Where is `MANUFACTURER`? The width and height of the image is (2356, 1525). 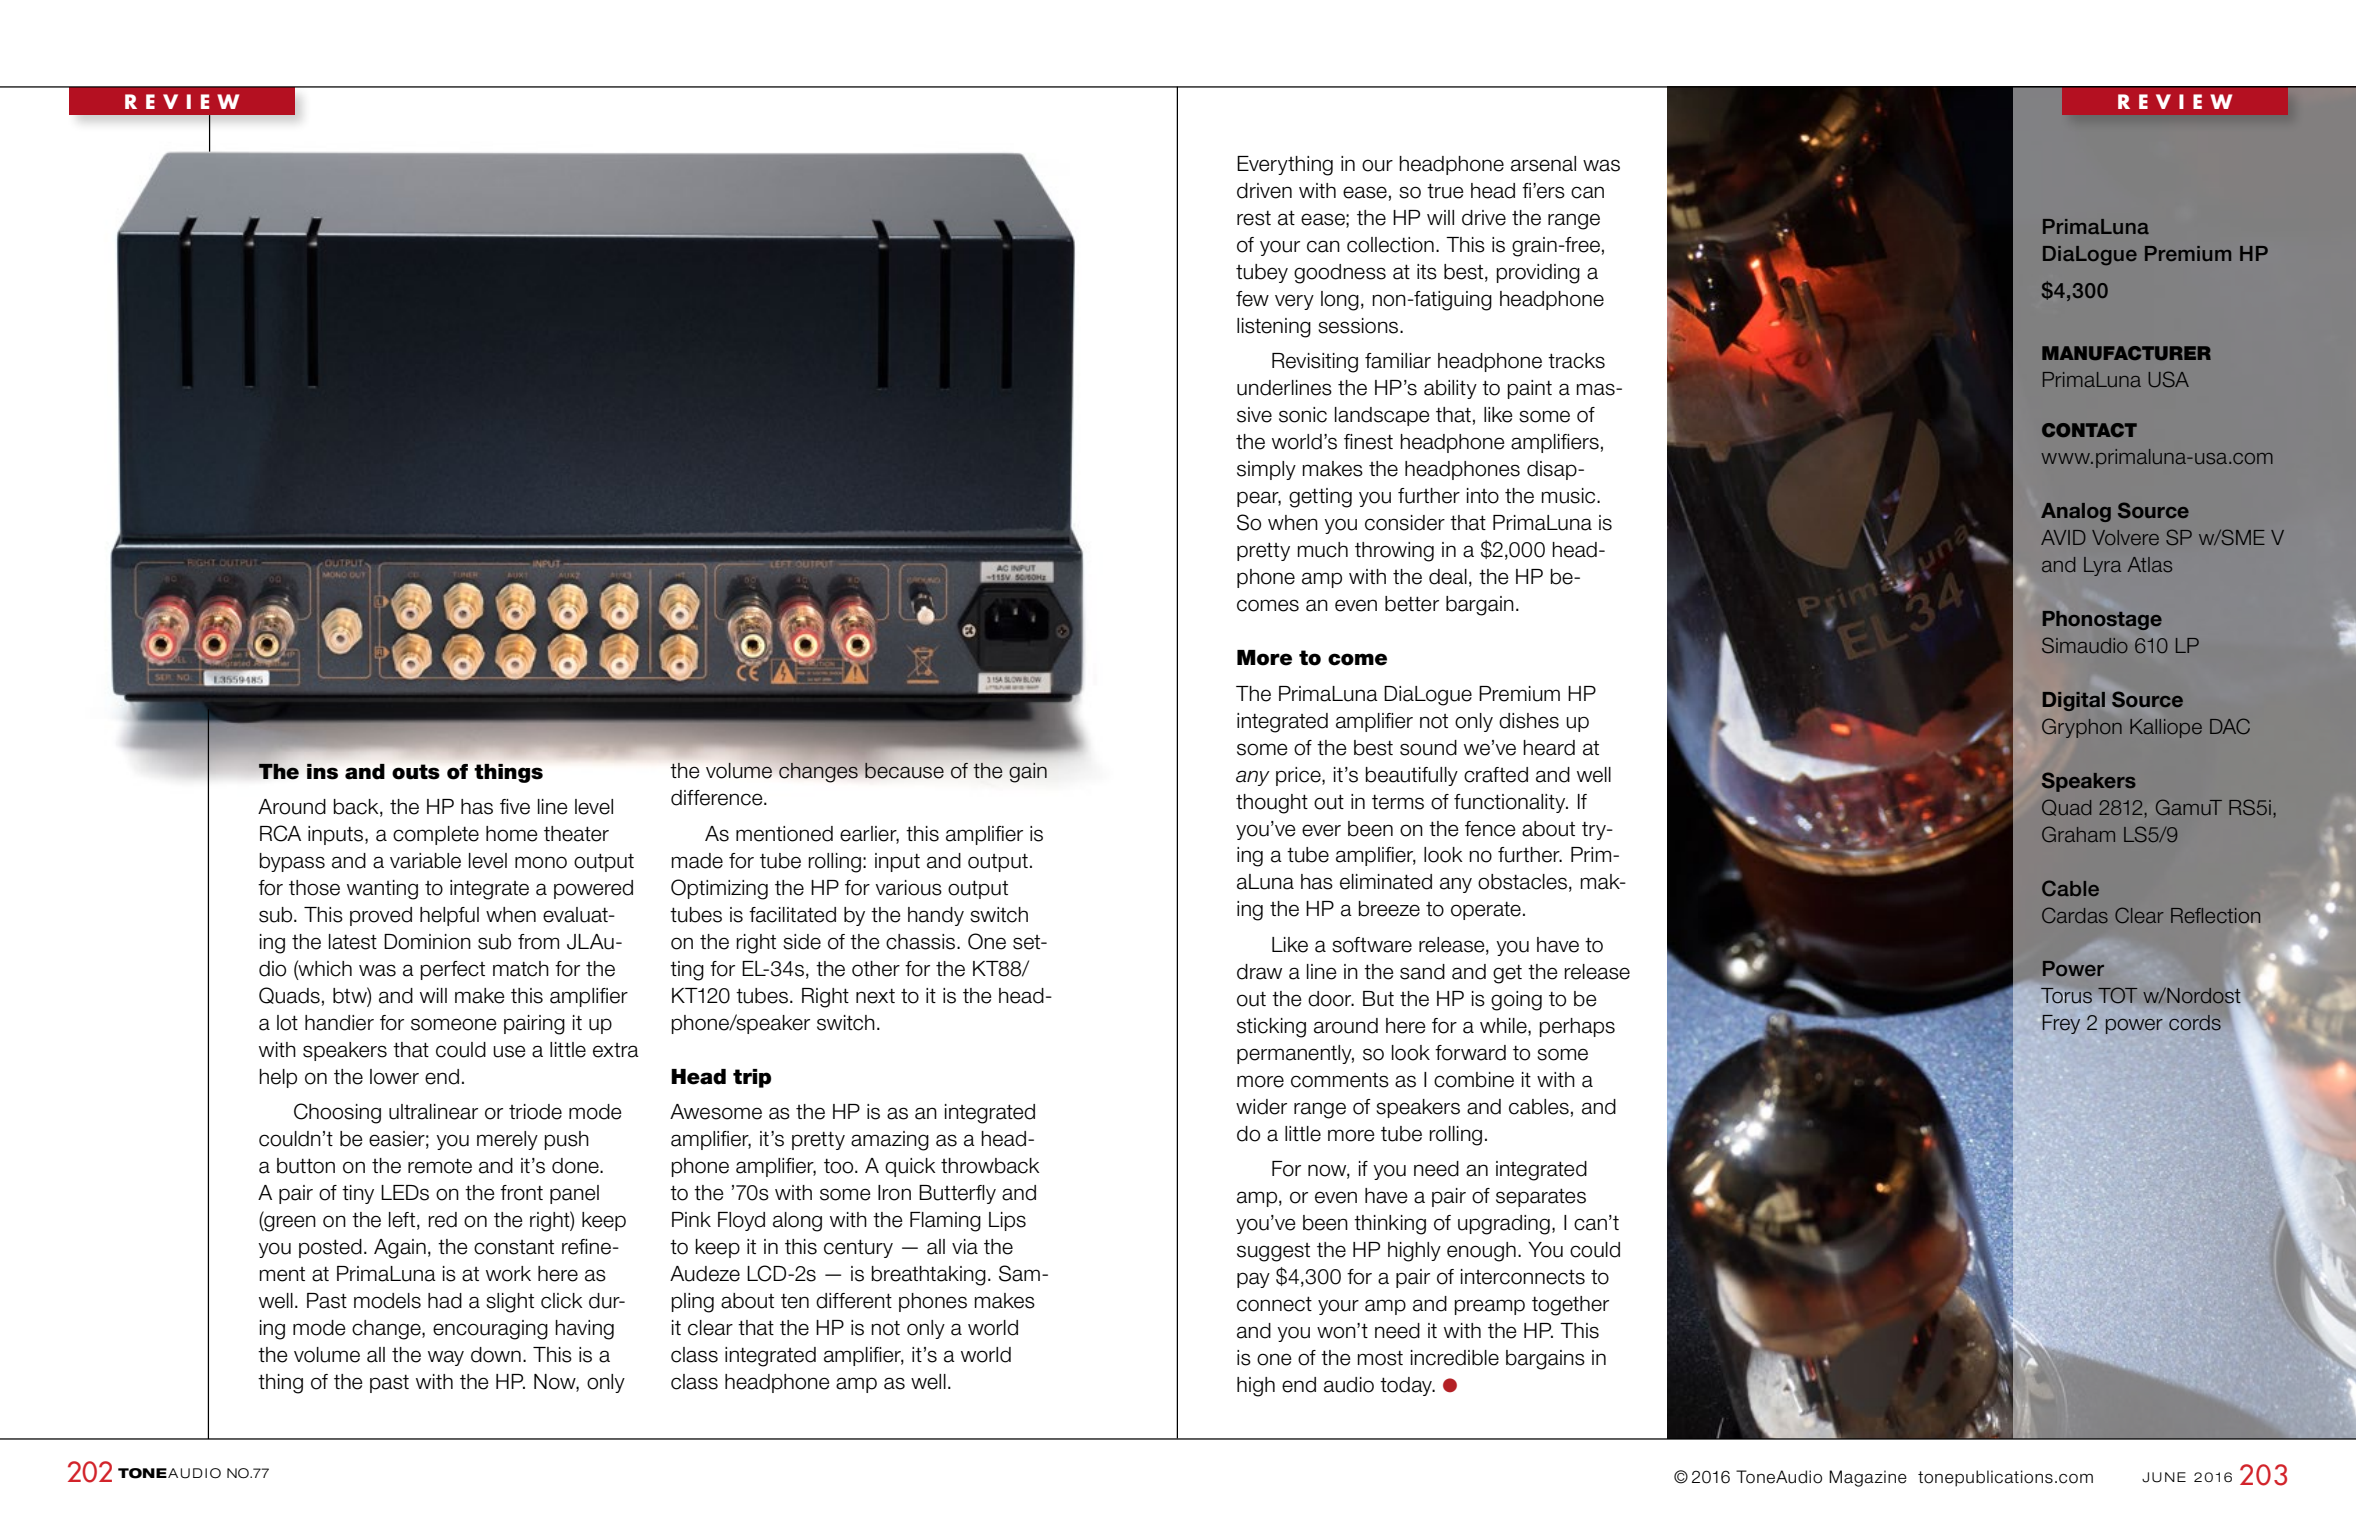
MANUFACTURER is located at coordinates (2126, 353).
